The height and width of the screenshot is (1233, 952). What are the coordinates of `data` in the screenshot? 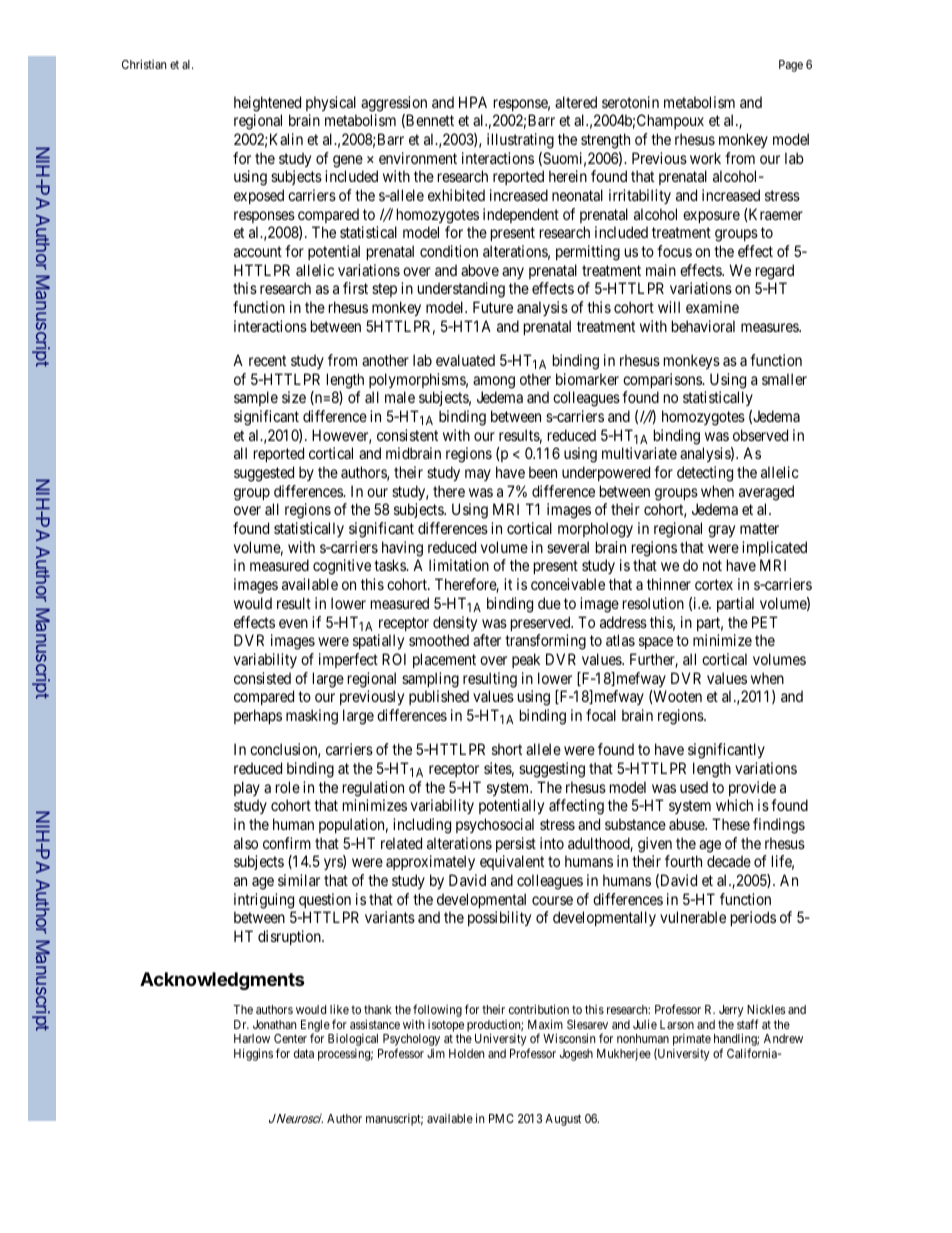 It's located at (304, 1053).
